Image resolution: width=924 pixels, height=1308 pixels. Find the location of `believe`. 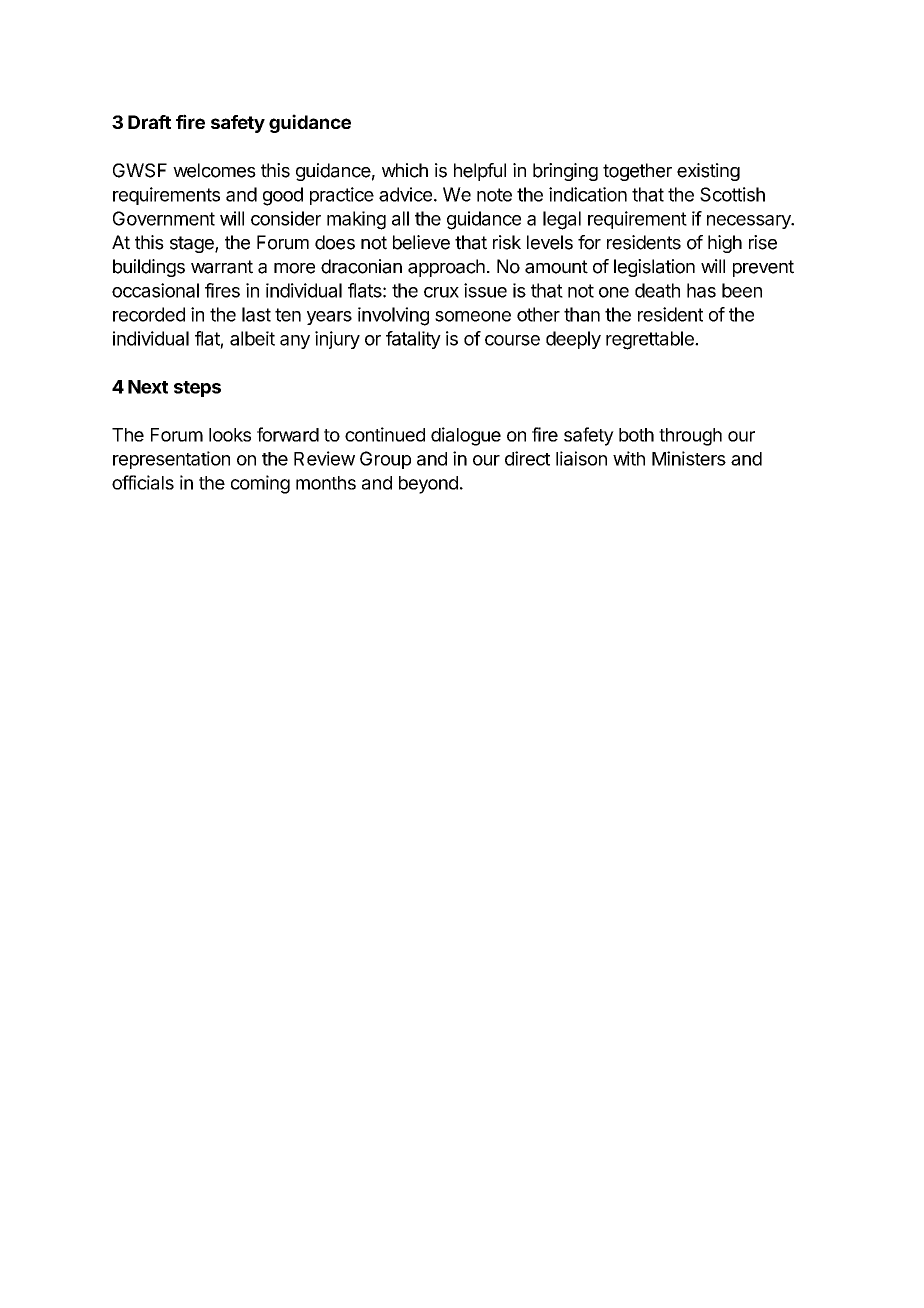

believe is located at coordinates (421, 242).
